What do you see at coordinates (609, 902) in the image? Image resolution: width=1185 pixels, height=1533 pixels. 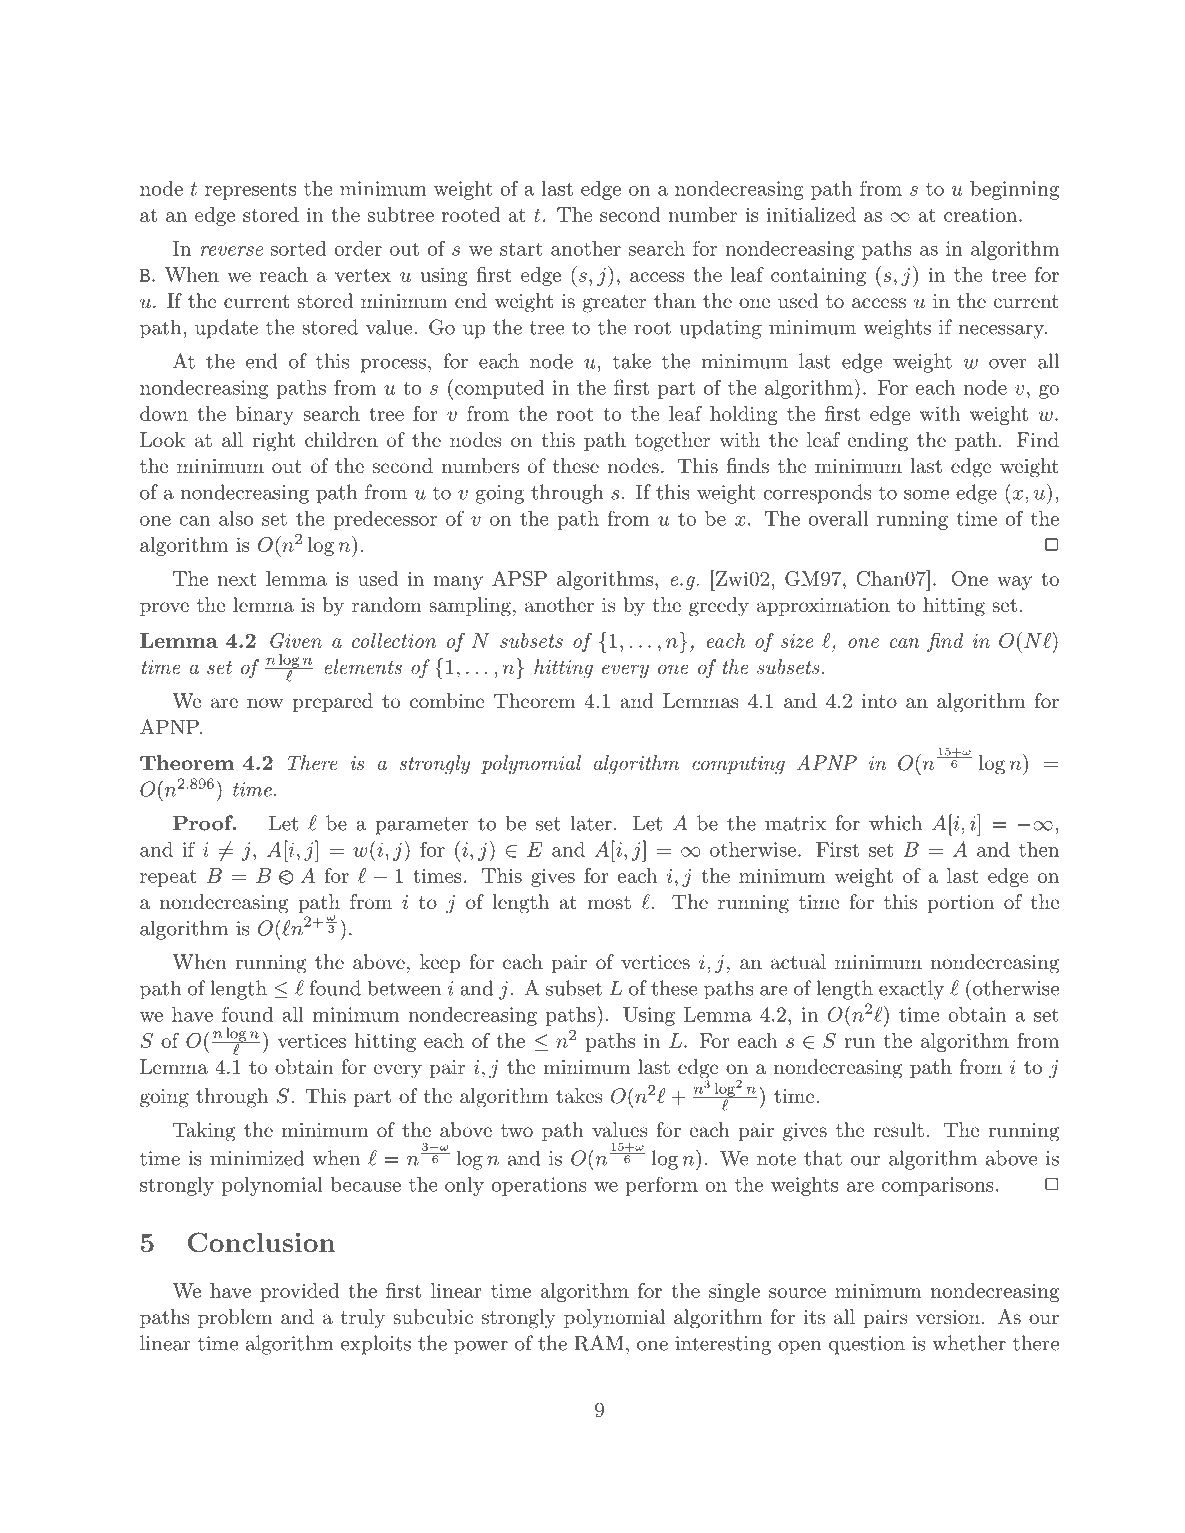 I see `most` at bounding box center [609, 902].
